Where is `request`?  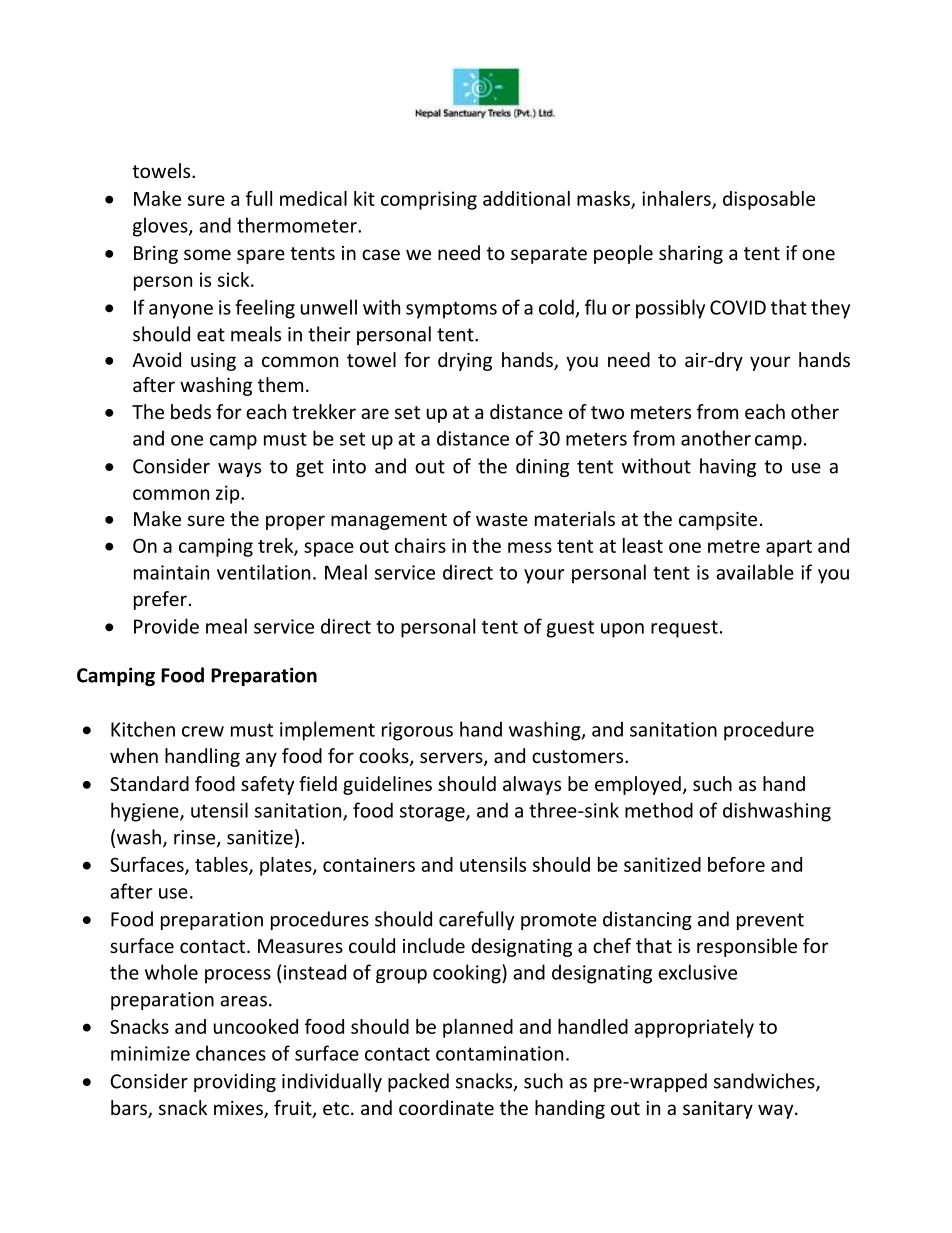
request is located at coordinates (684, 629).
